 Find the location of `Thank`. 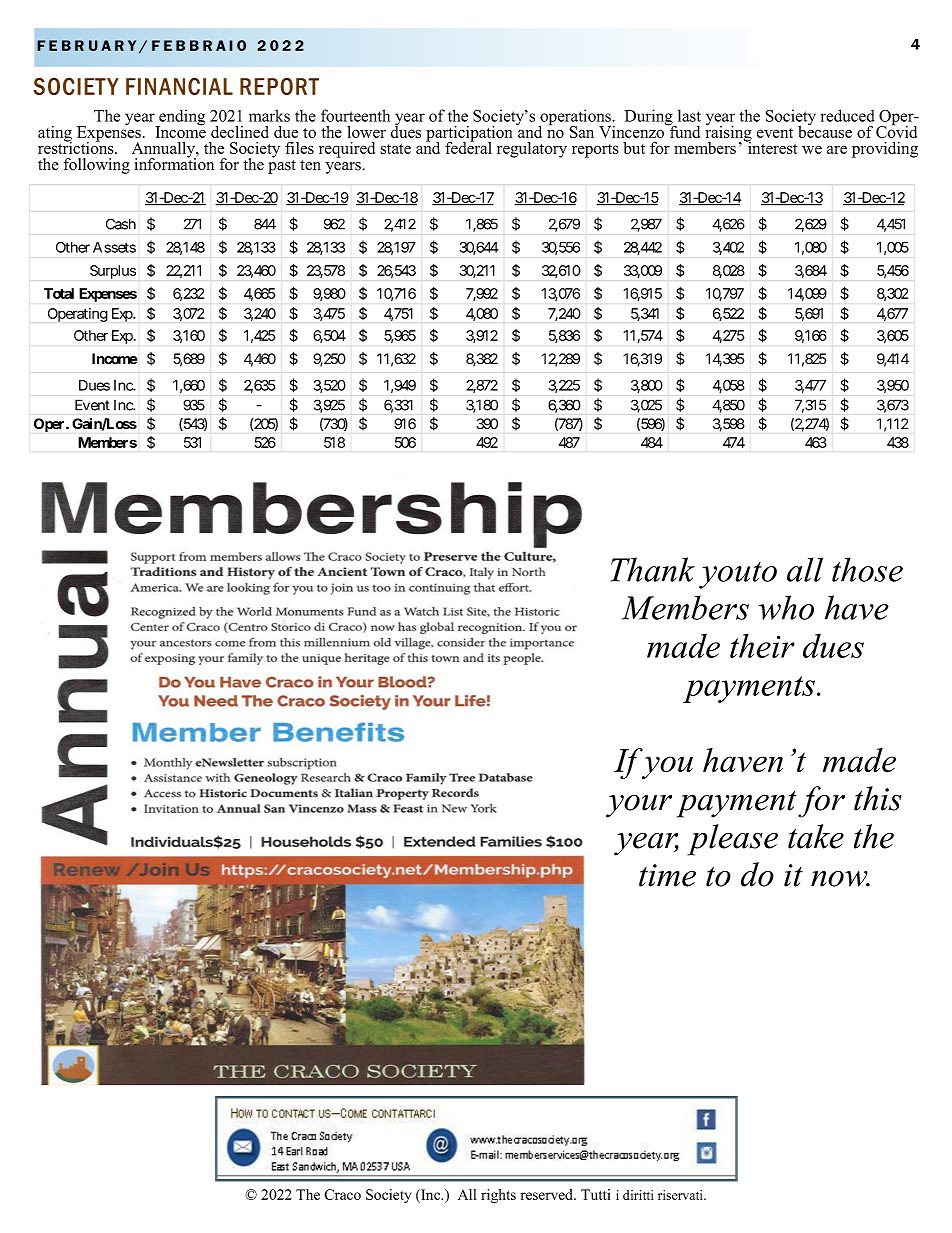

Thank is located at coordinates (653, 569).
